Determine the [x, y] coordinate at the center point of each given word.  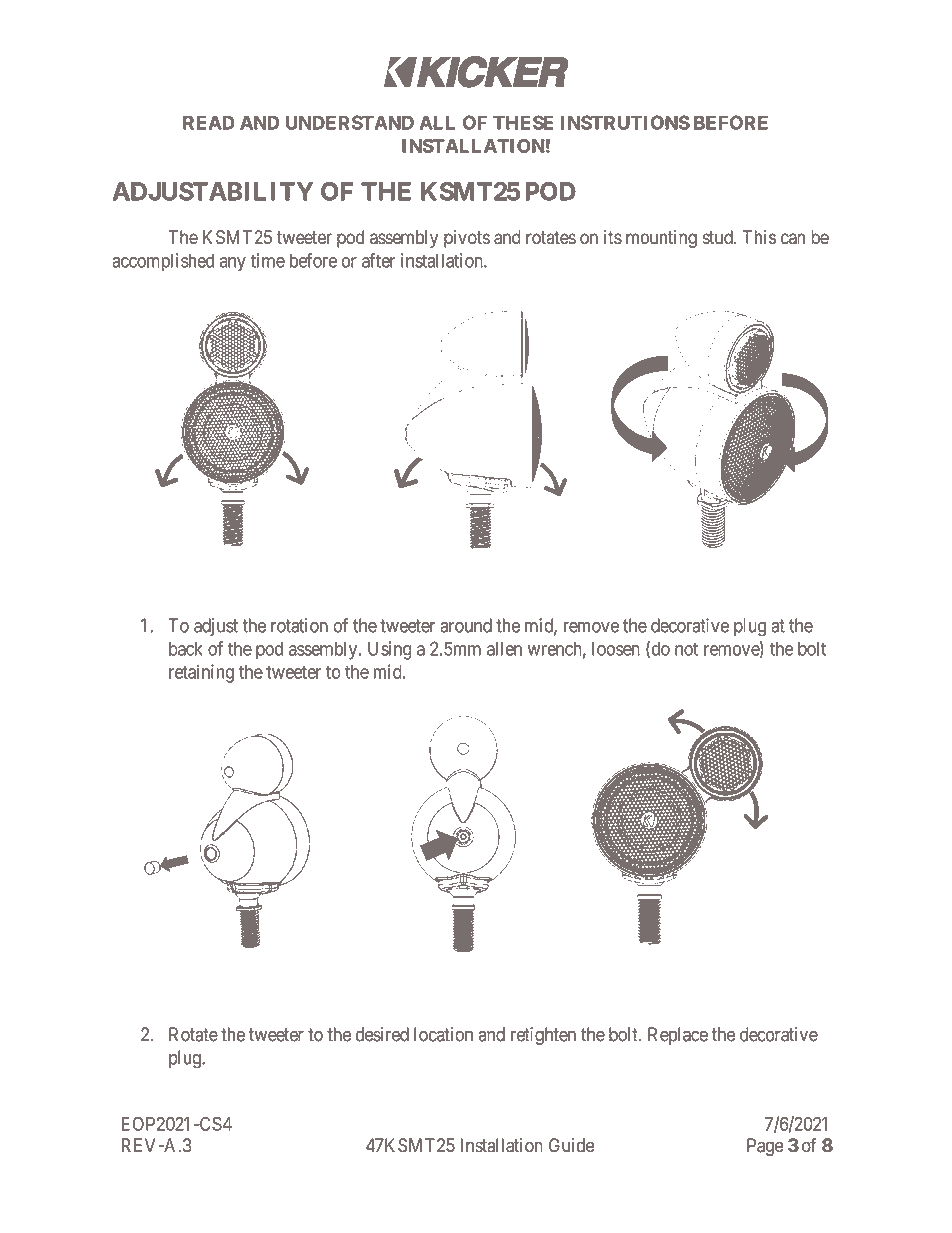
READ [209, 122]
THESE [523, 122]
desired [382, 1034]
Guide [572, 1145]
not [686, 649]
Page [765, 1147]
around [466, 625]
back [186, 649]
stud [719, 237]
